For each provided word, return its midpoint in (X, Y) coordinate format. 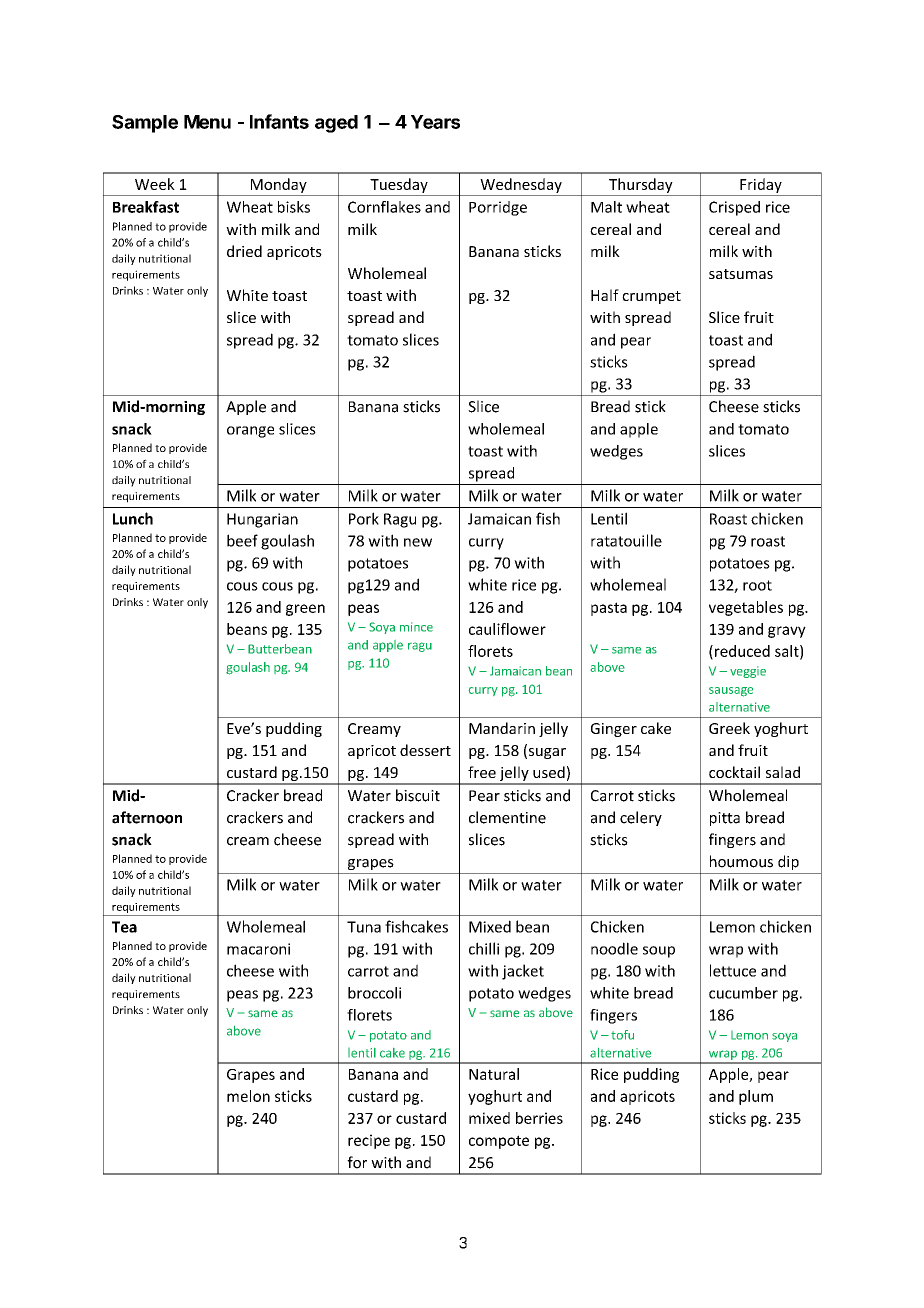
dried (244, 251)
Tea (124, 927)
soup (659, 952)
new (418, 542)
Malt (606, 207)
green (305, 610)
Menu (207, 122)
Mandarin (502, 728)
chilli (484, 948)
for (357, 1162)
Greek (729, 728)
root (757, 585)
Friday (761, 185)
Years (435, 122)
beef (242, 540)
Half (605, 295)
